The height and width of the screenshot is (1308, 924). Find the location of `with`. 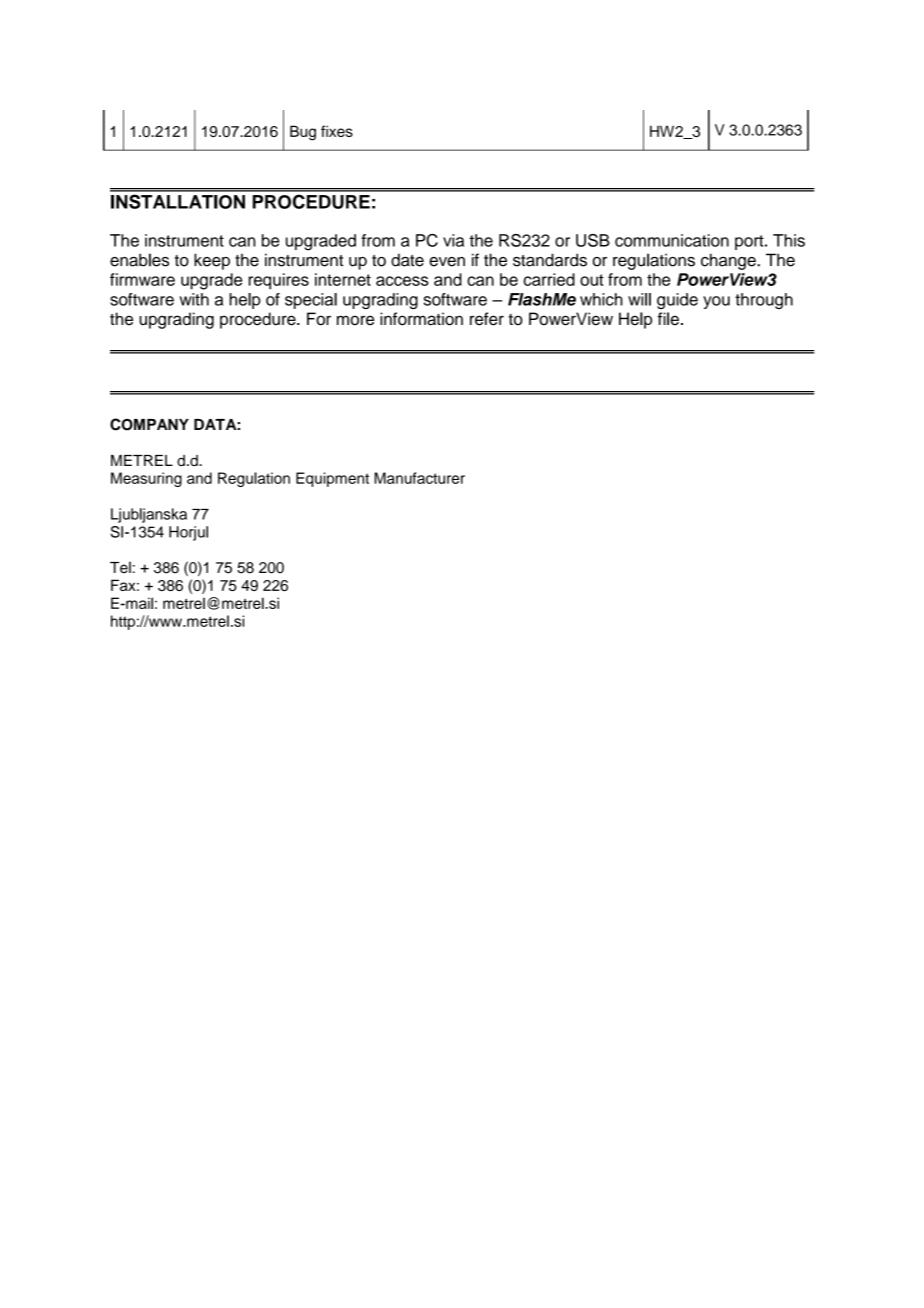

with is located at coordinates (194, 299).
